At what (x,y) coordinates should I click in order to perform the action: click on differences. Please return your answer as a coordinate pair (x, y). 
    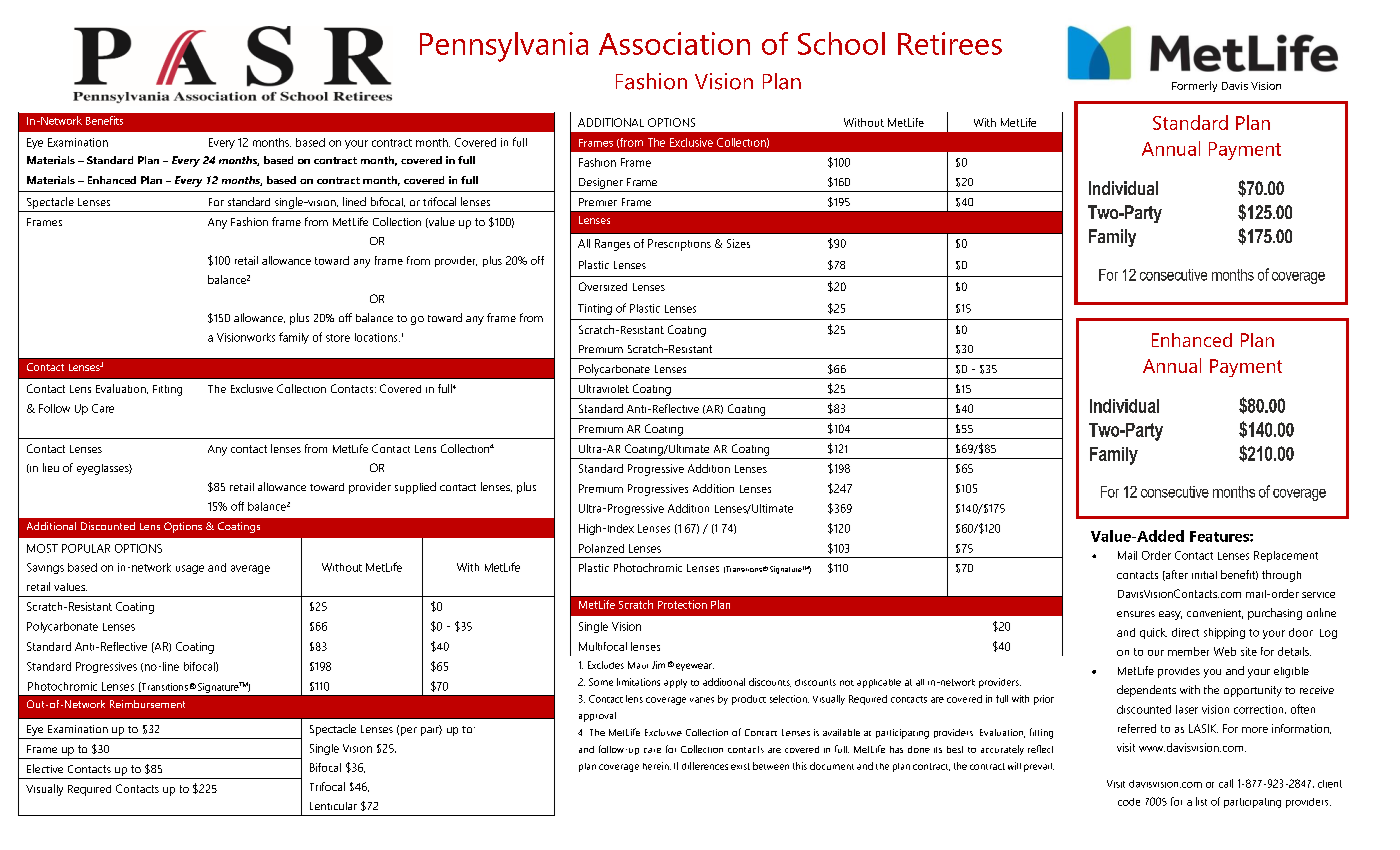
    Looking at the image, I should click on (705, 766).
